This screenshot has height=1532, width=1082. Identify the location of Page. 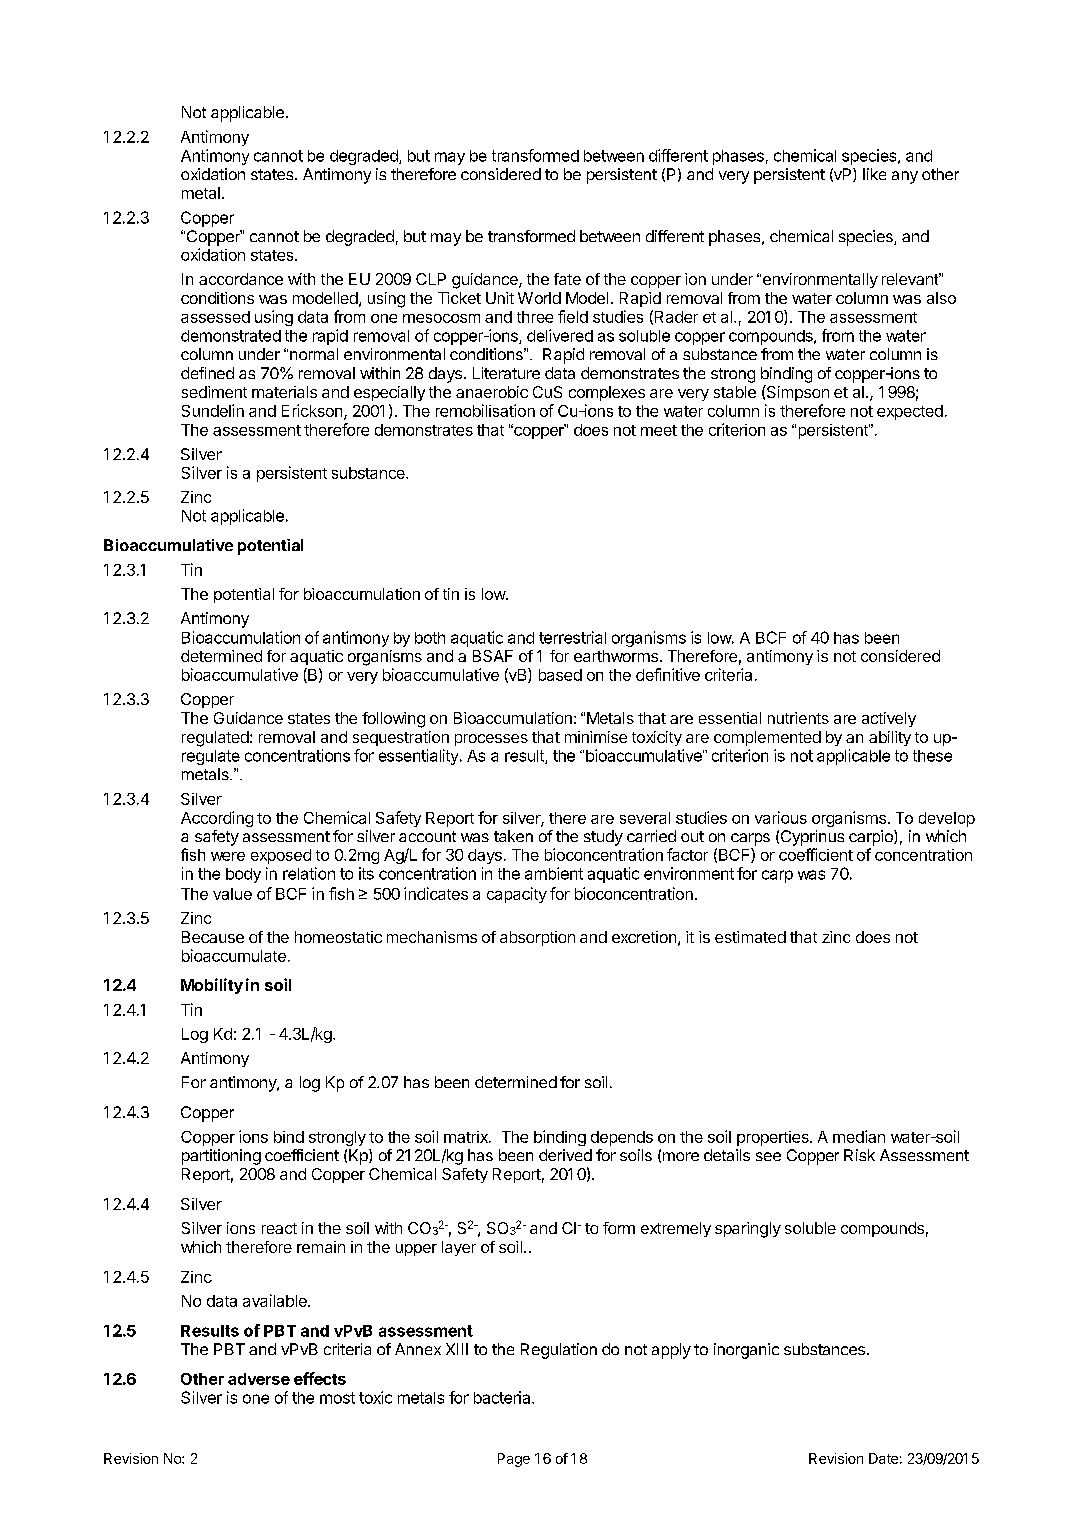
(514, 1460).
